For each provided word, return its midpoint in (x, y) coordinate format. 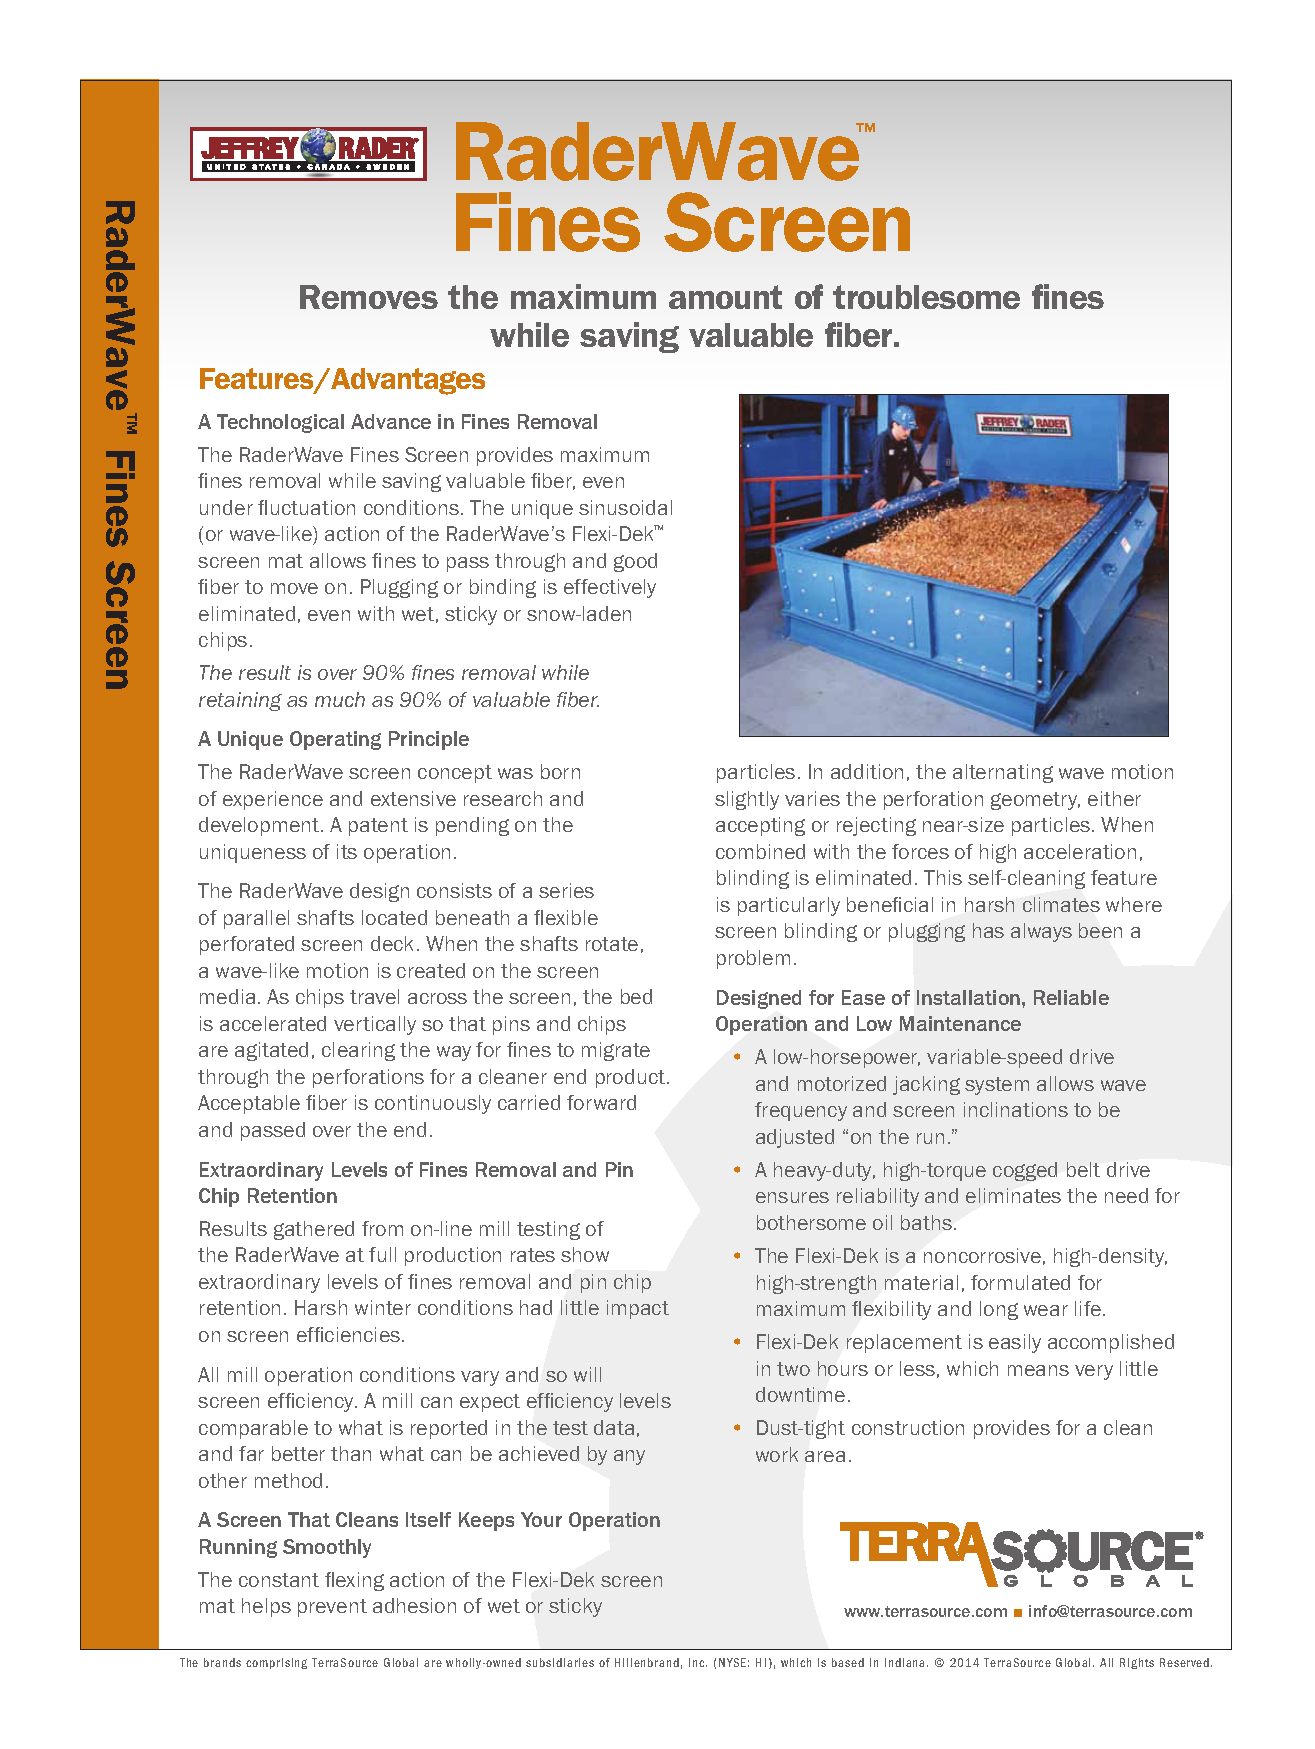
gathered (314, 1230)
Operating (335, 740)
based (848, 1662)
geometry (1035, 801)
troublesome (926, 297)
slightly (747, 800)
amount (725, 297)
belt (1083, 1169)
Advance (391, 421)
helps (266, 1607)
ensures (792, 1197)
